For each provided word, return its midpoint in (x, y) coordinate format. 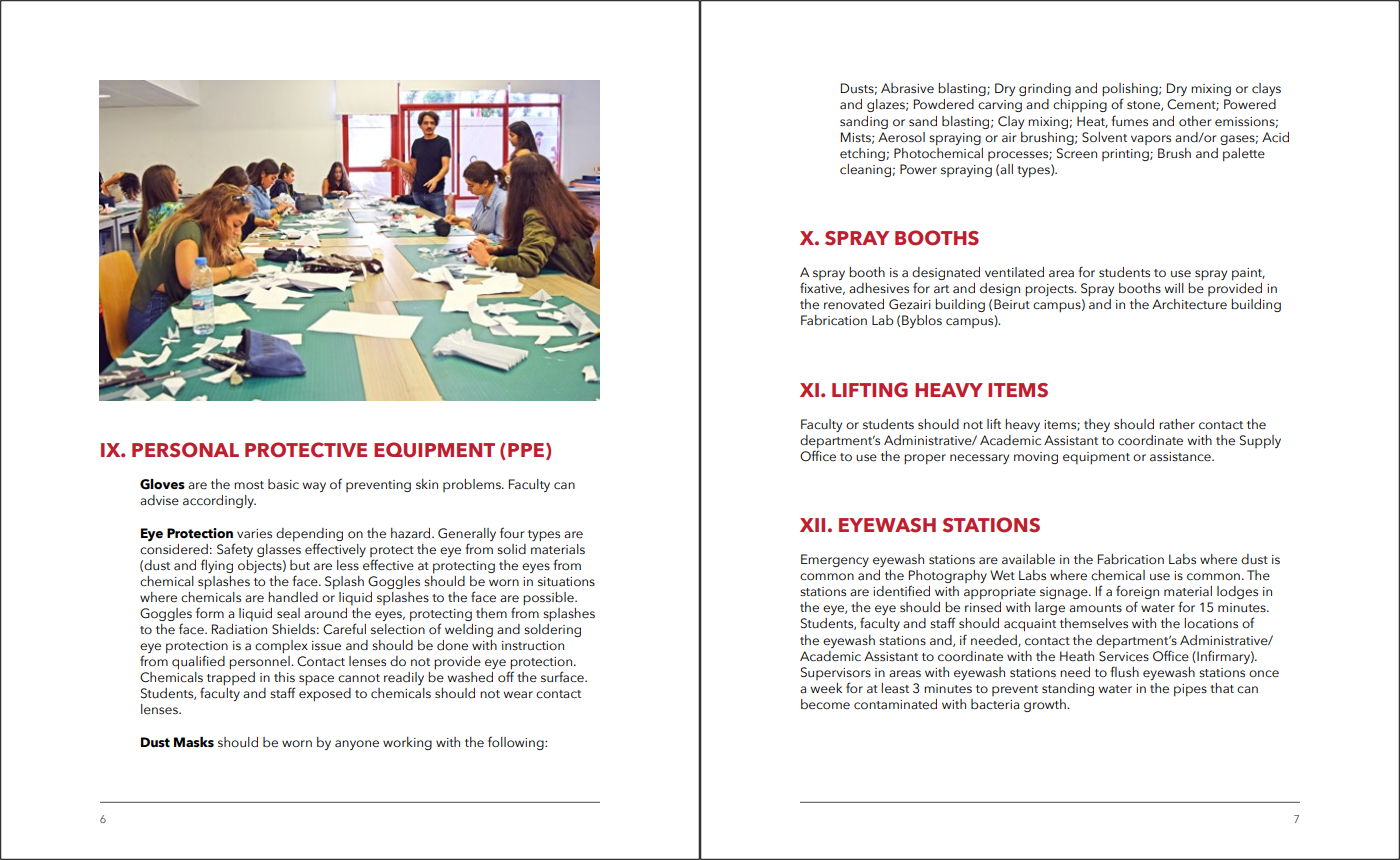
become (825, 704)
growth (1046, 705)
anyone (357, 745)
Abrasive (907, 88)
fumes (1129, 120)
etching (862, 154)
